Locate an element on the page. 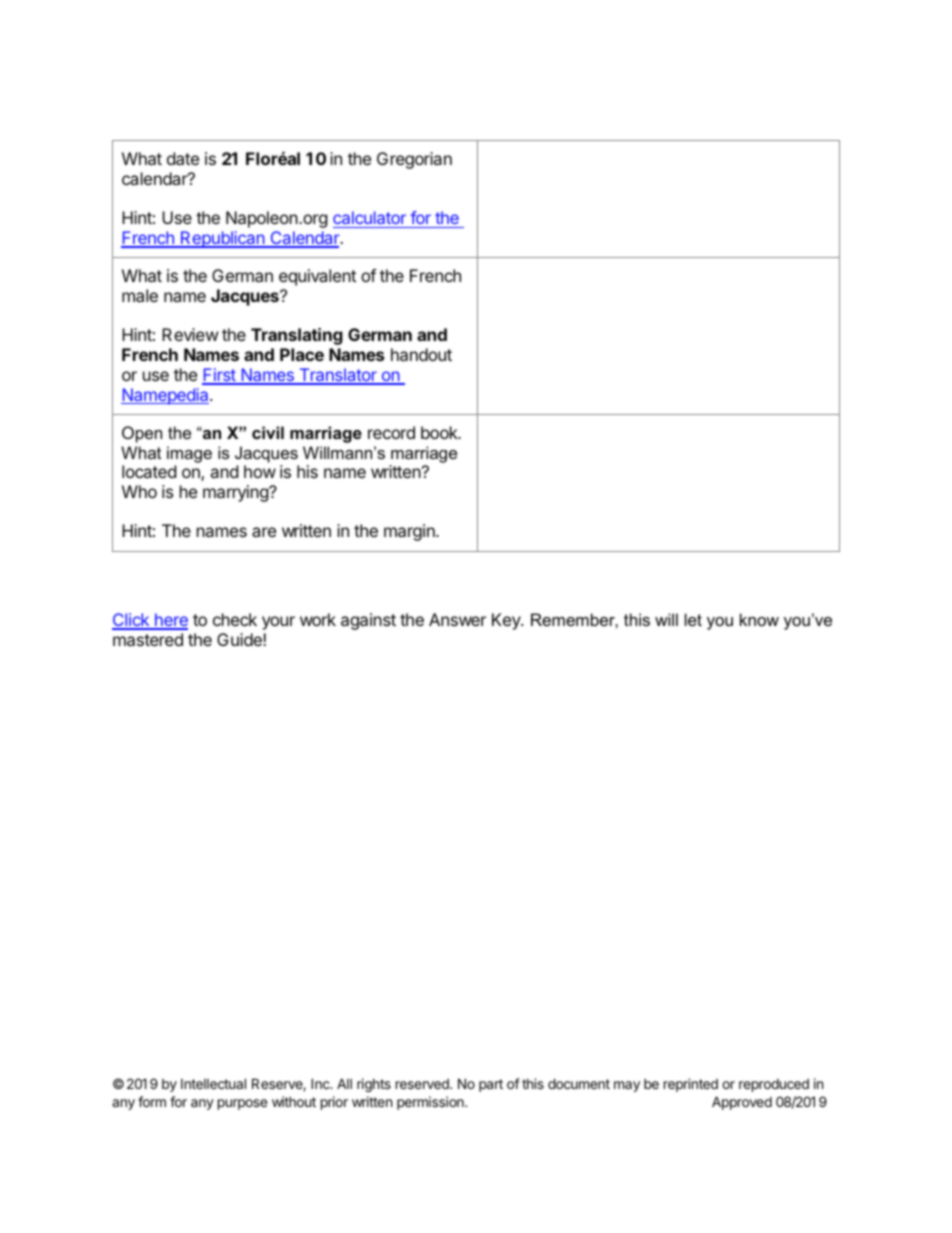 This image has width=952, height=1233. date is located at coordinates (183, 158).
